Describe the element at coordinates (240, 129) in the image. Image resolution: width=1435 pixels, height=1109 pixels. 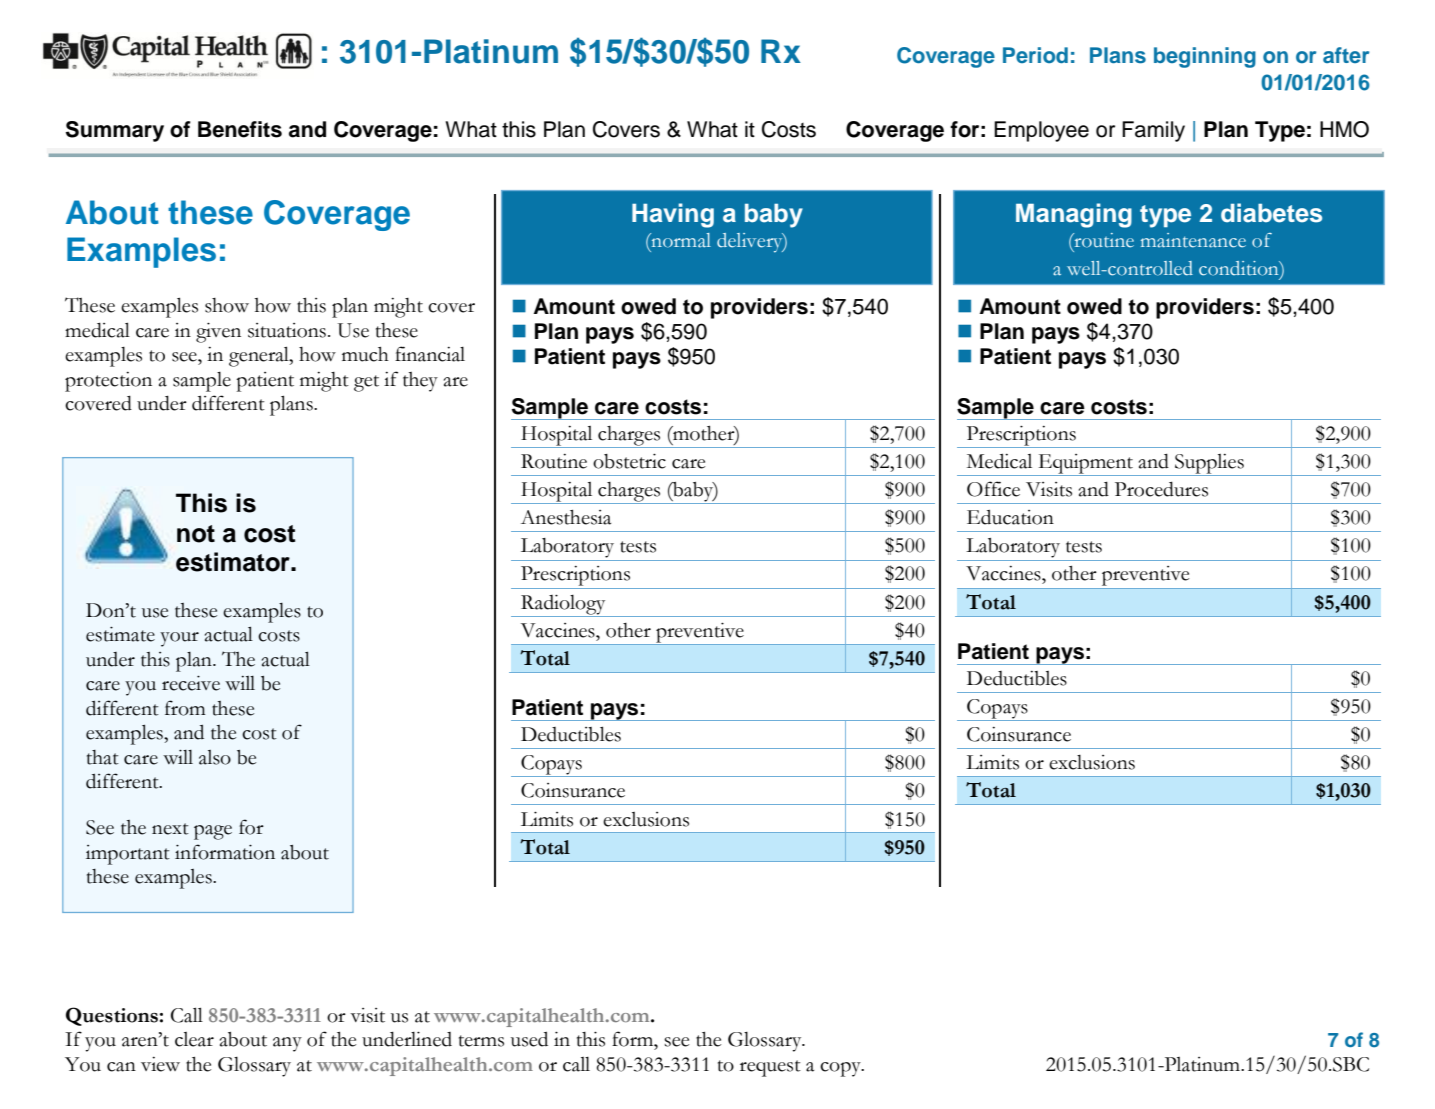
I see `Benefits` at that location.
